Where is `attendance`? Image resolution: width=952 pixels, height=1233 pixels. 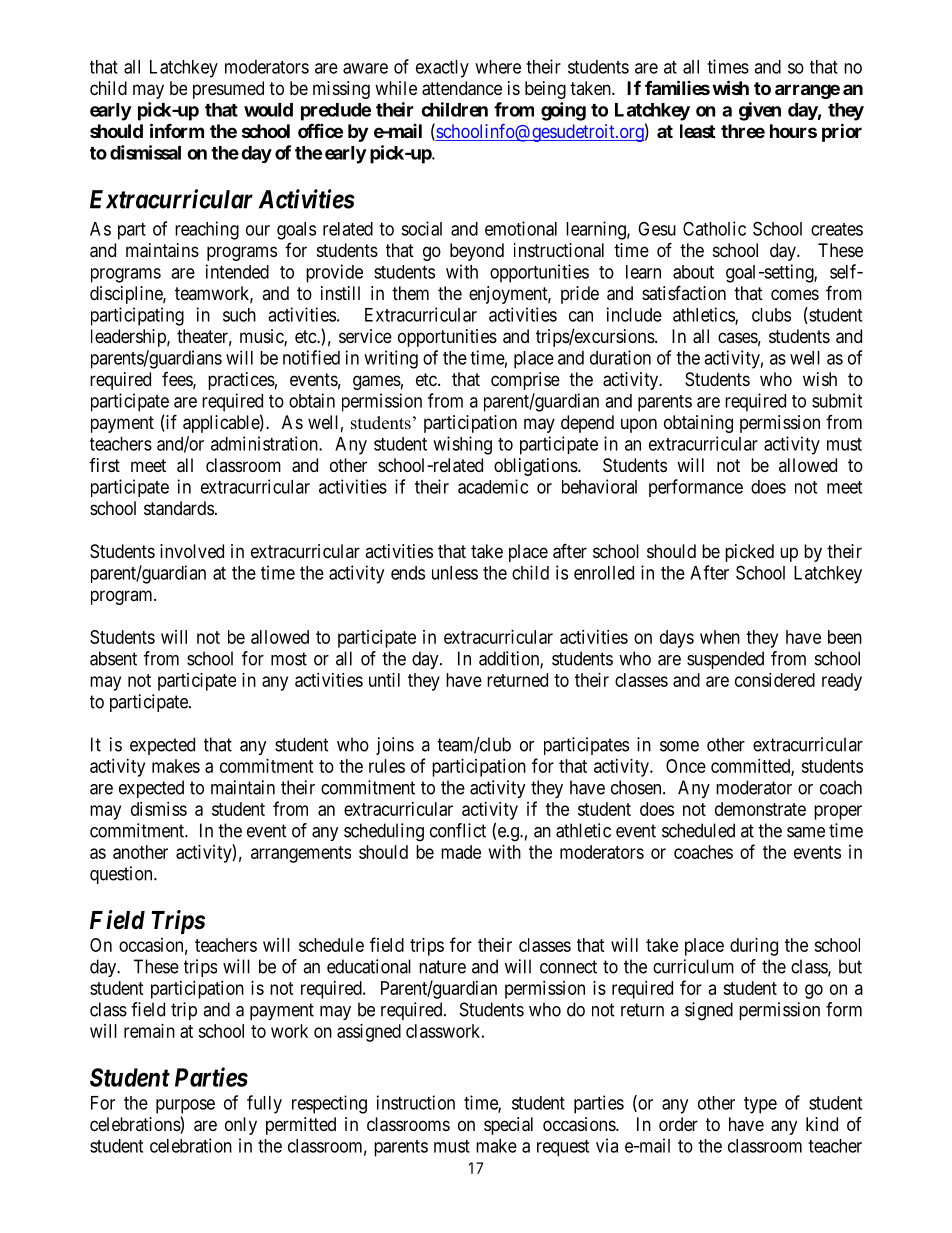
attendance is located at coordinates (462, 88).
